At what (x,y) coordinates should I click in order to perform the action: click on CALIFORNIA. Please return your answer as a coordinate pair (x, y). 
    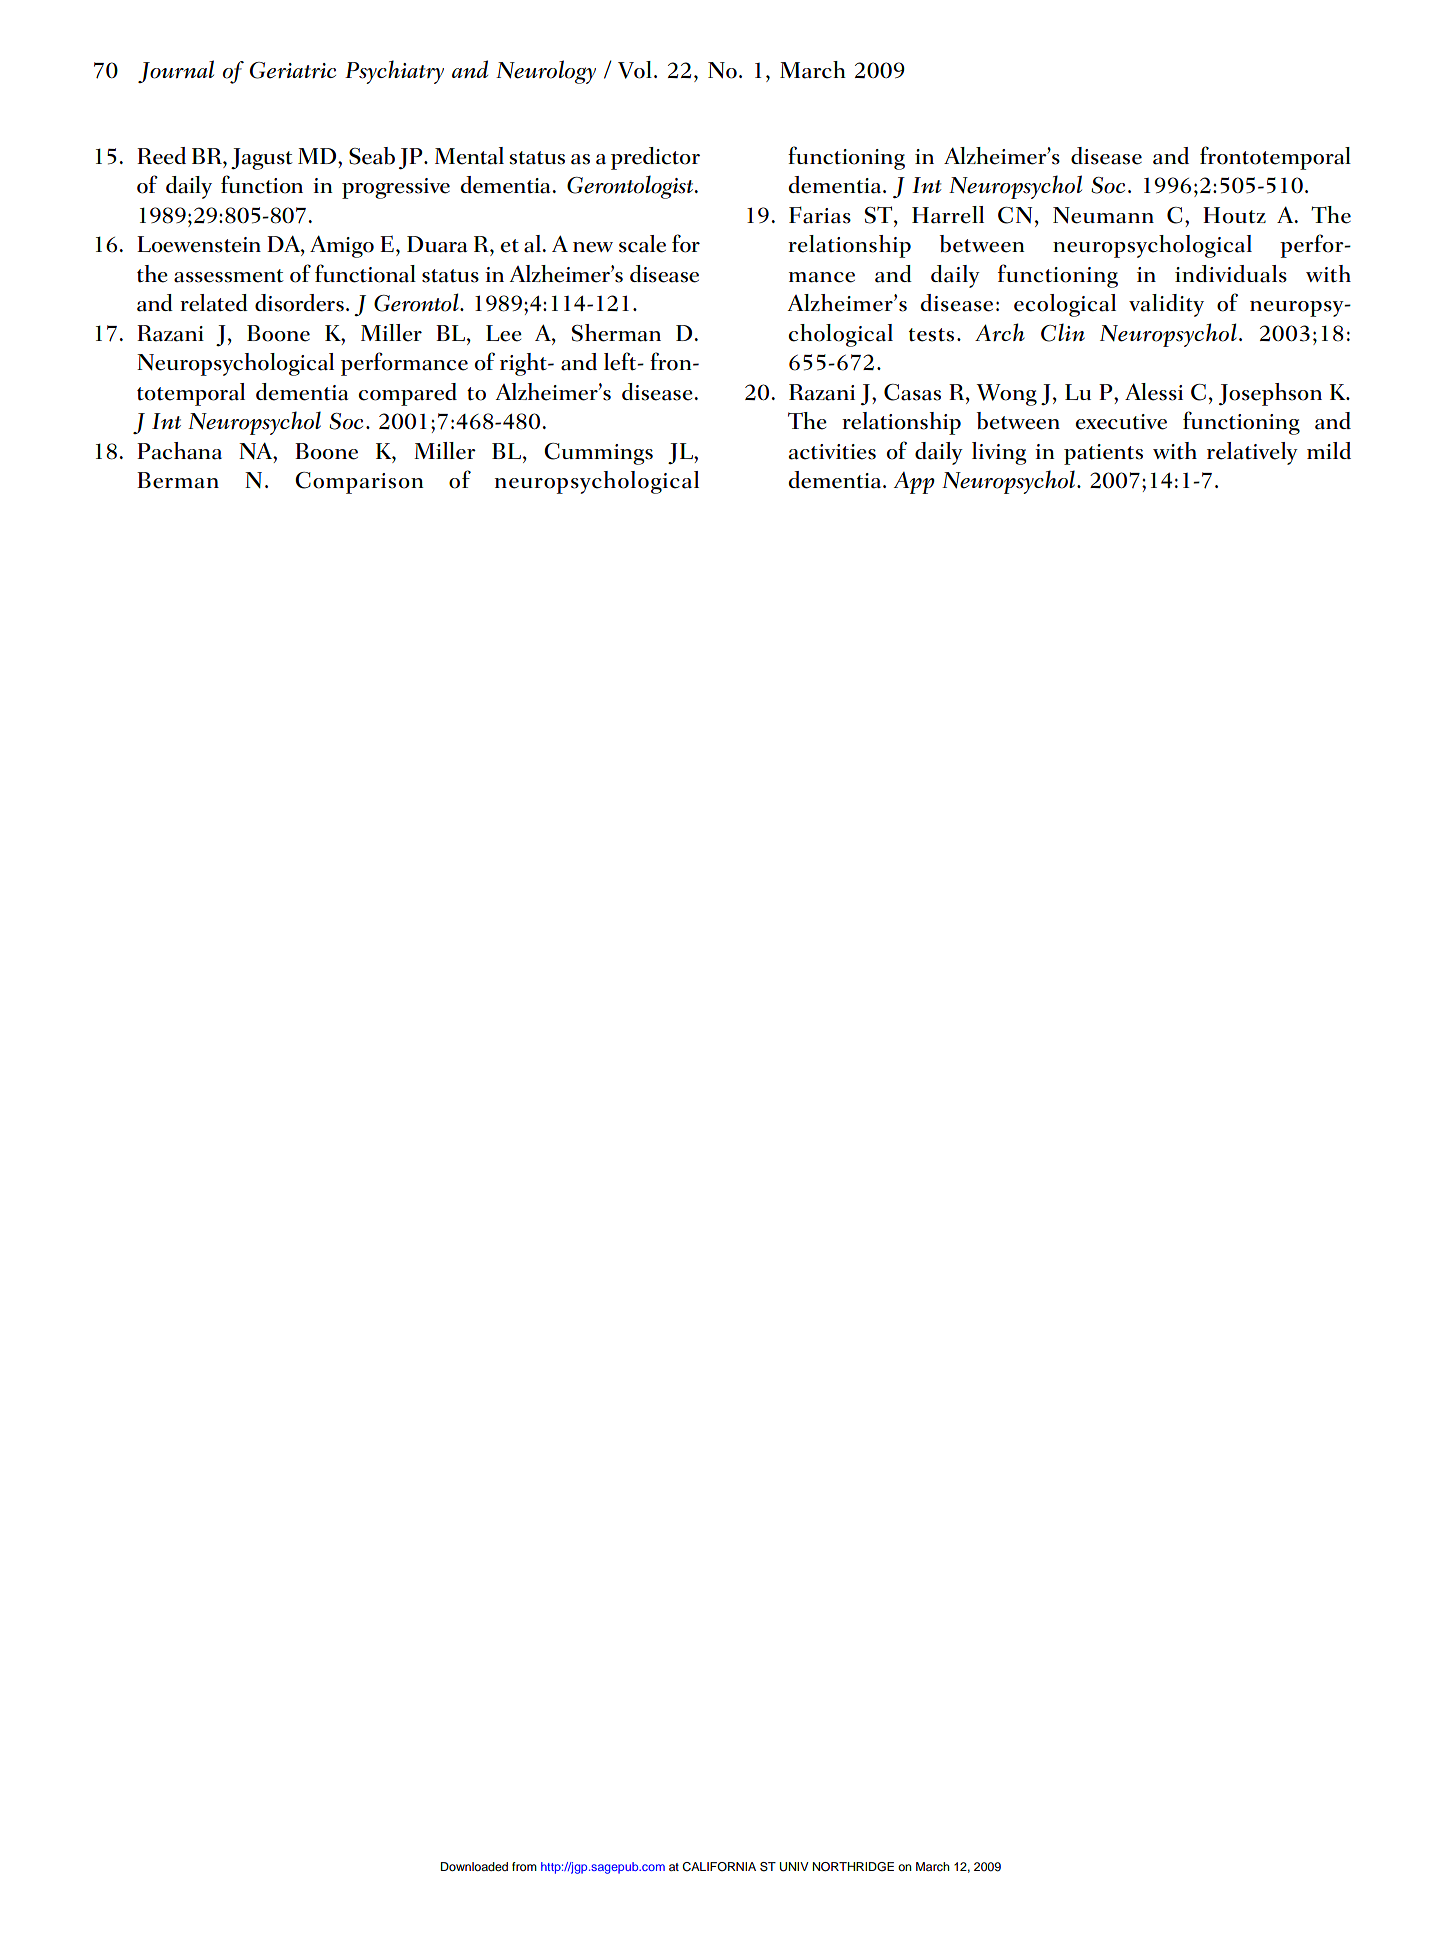
    Looking at the image, I should click on (719, 1867).
